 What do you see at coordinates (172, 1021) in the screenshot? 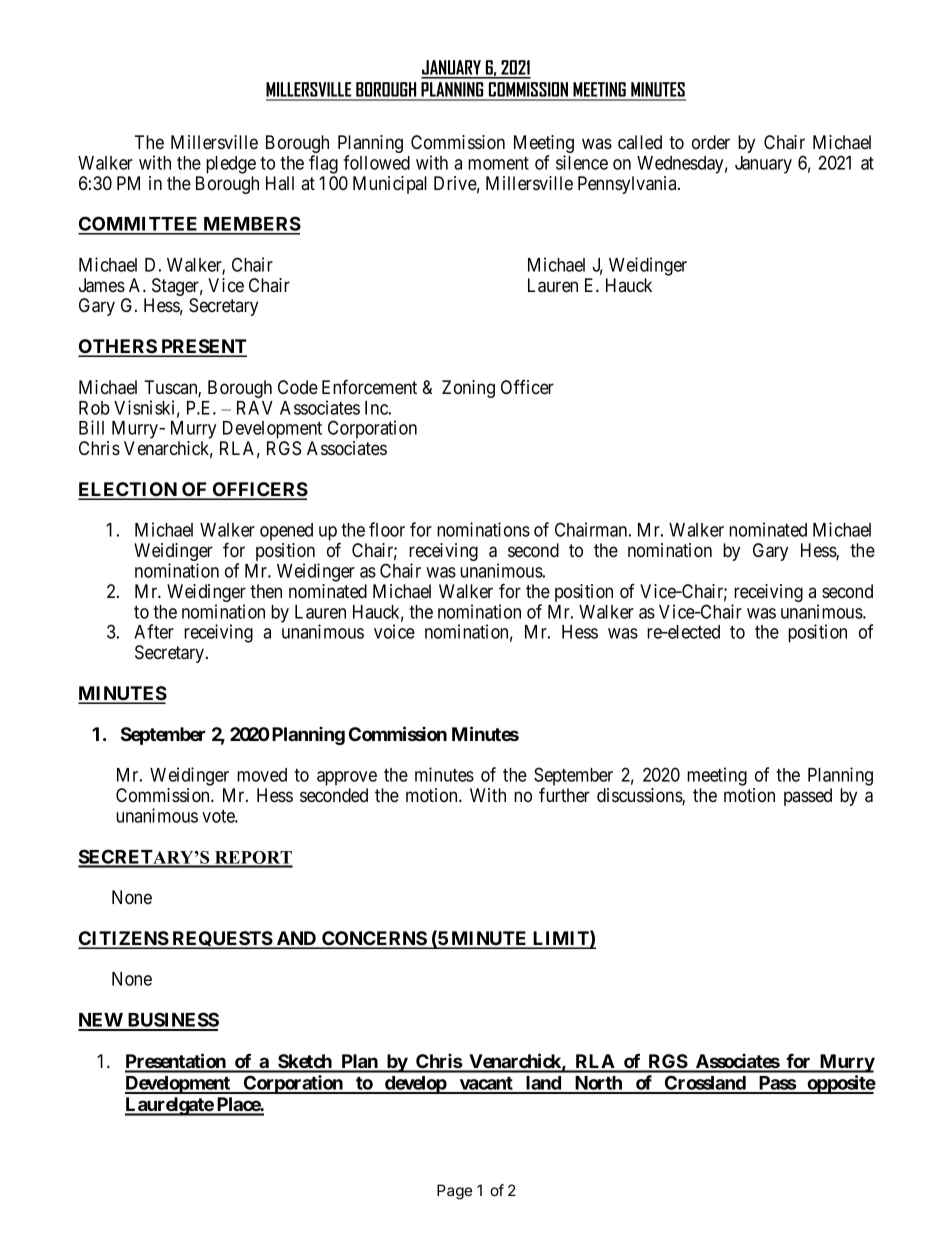
I see `BUSINESS` at bounding box center [172, 1021].
